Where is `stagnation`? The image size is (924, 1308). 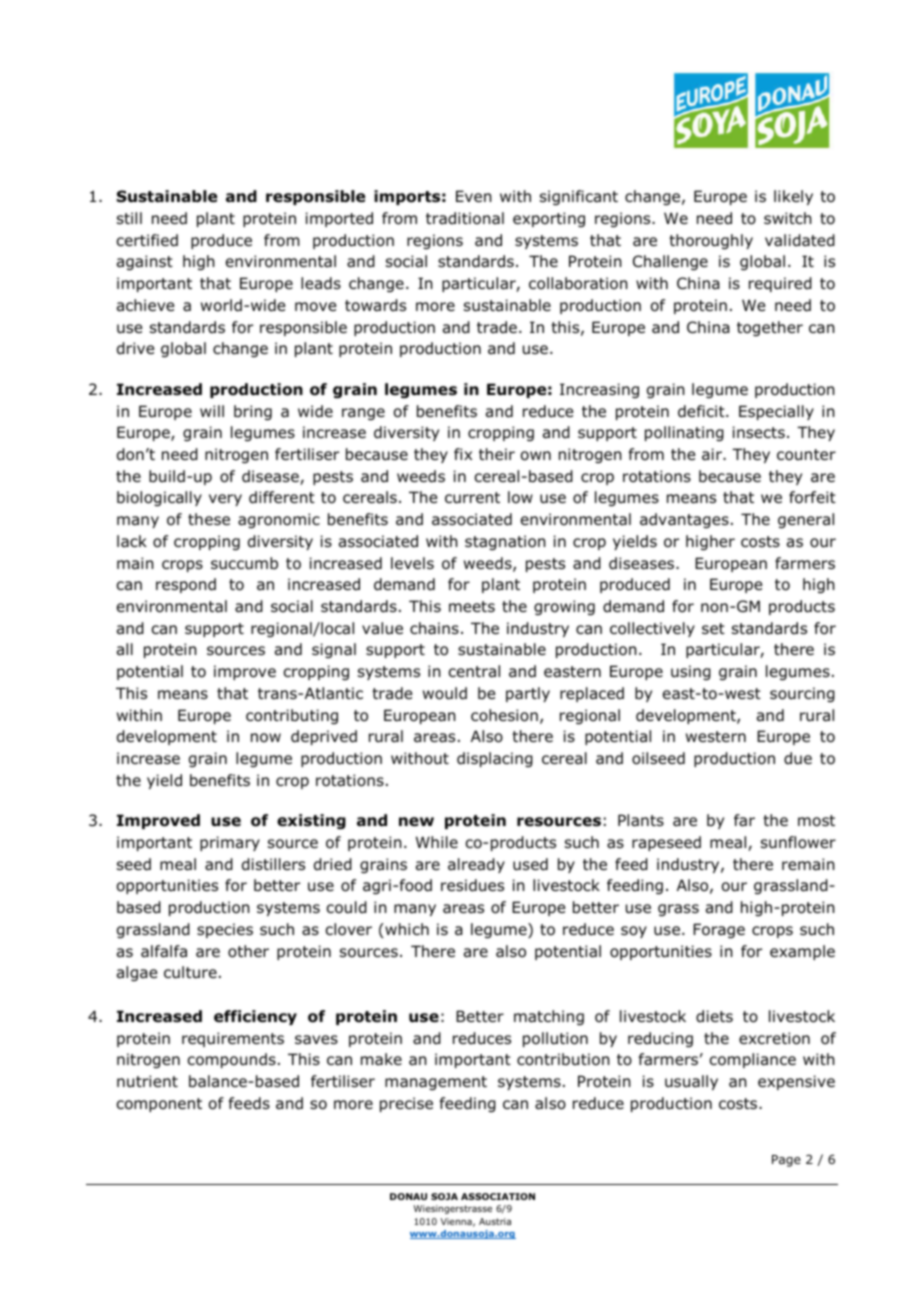 stagnation is located at coordinates (505, 542).
